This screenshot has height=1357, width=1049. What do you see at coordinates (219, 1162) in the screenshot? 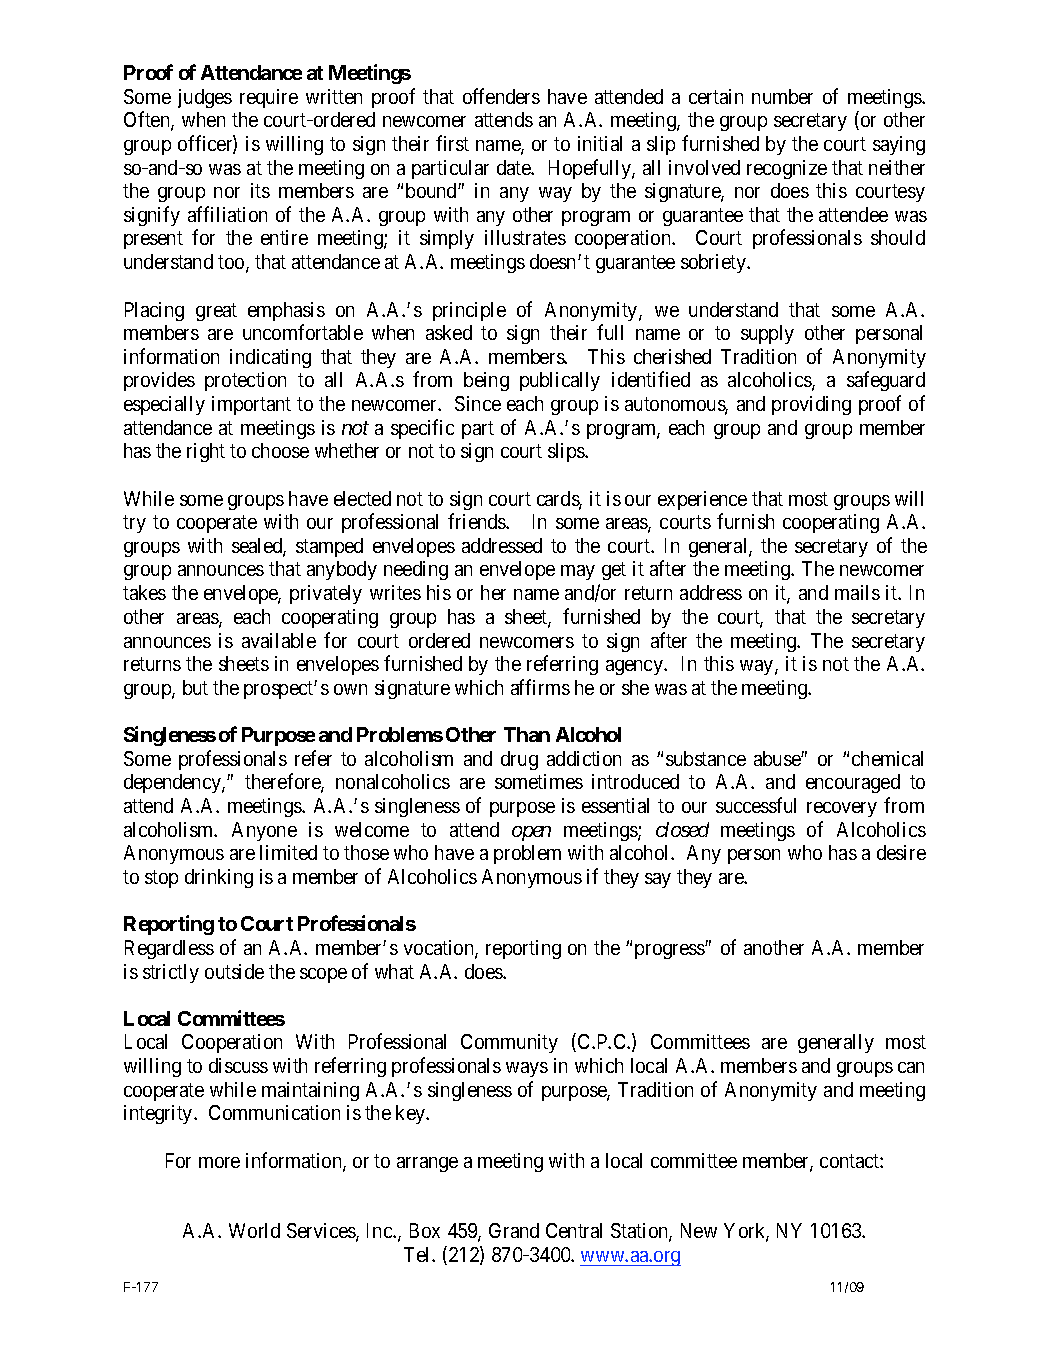
I see `more` at bounding box center [219, 1162].
